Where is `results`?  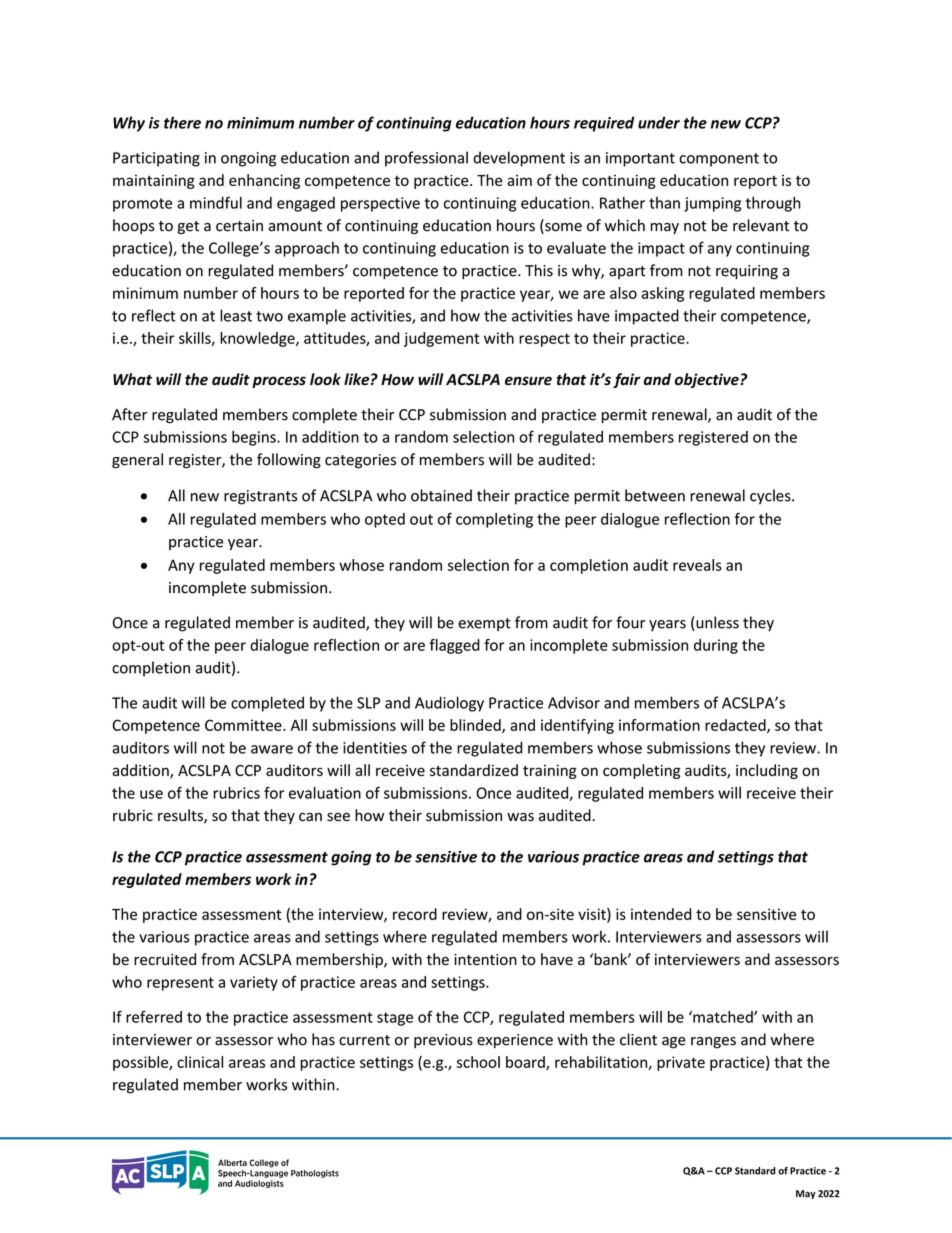
results is located at coordinates (181, 816).
